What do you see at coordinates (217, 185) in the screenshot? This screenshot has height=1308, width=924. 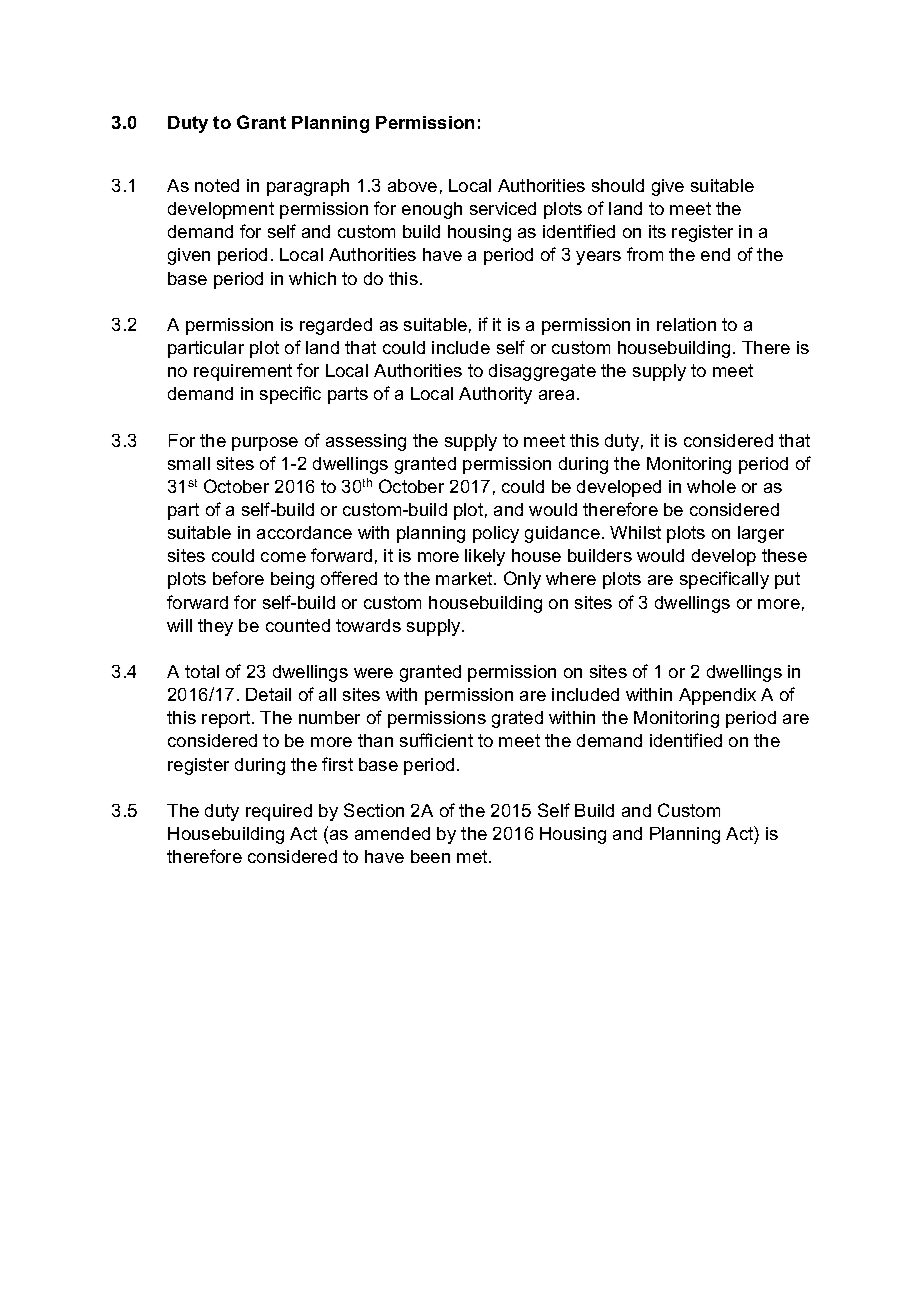 I see `noted` at bounding box center [217, 185].
